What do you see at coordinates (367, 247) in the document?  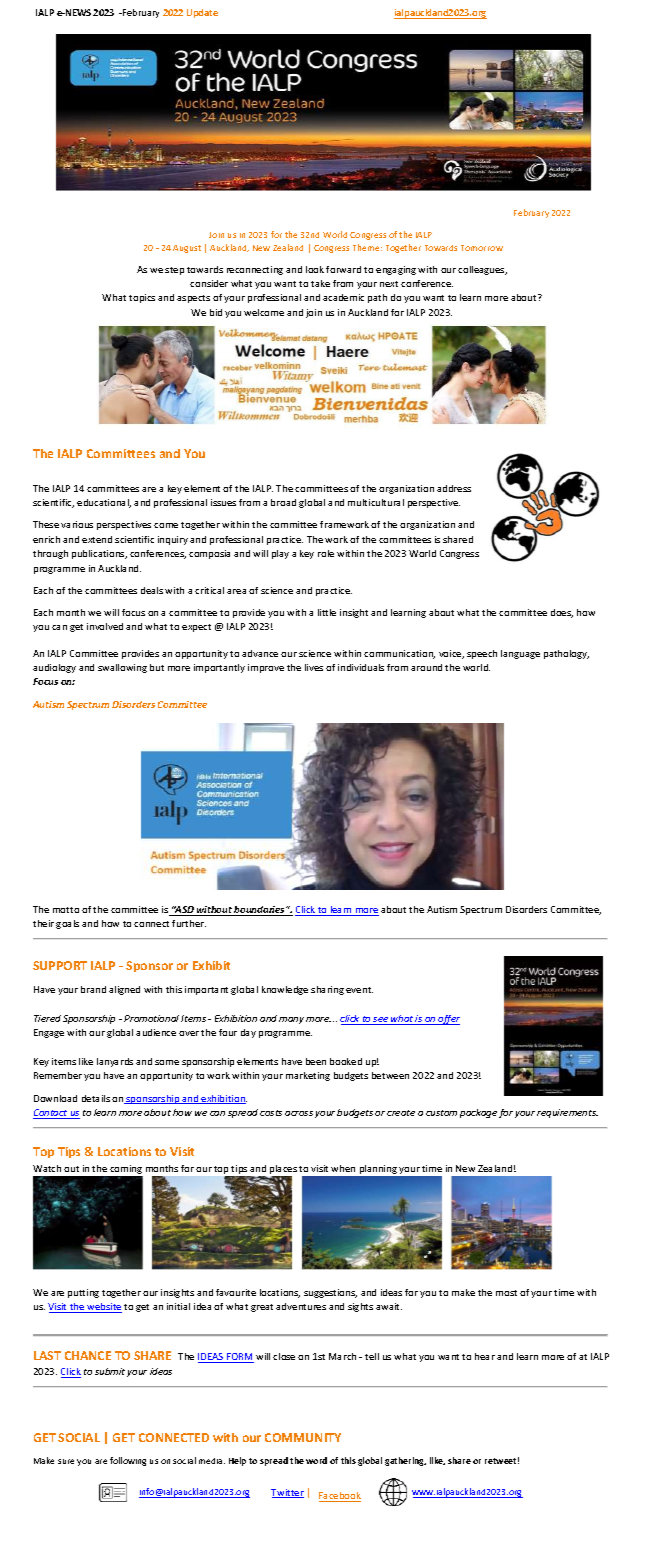 I see `Theme` at bounding box center [367, 247].
